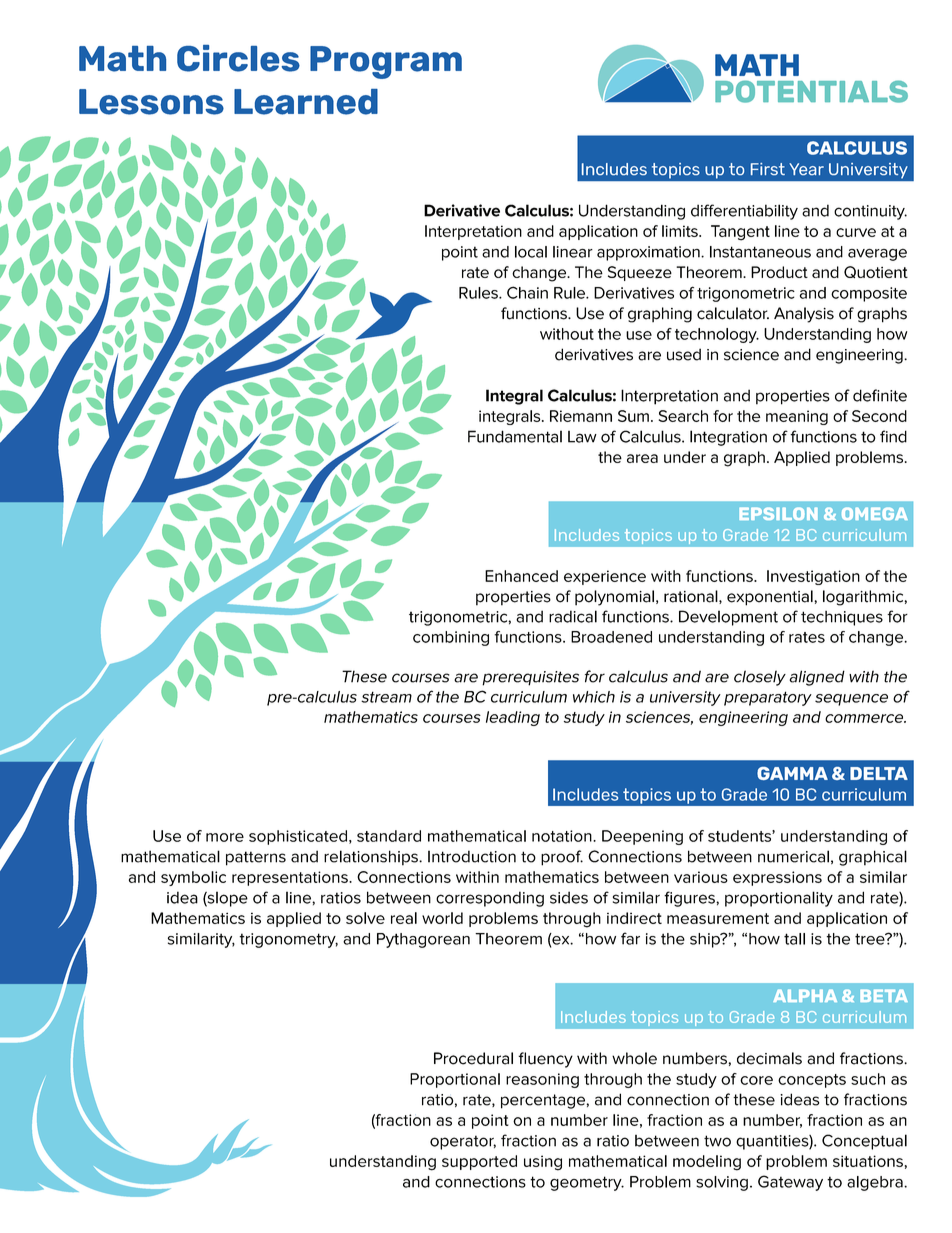 The image size is (952, 1233). What do you see at coordinates (490, 899) in the page?
I see `corresponding` at bounding box center [490, 899].
